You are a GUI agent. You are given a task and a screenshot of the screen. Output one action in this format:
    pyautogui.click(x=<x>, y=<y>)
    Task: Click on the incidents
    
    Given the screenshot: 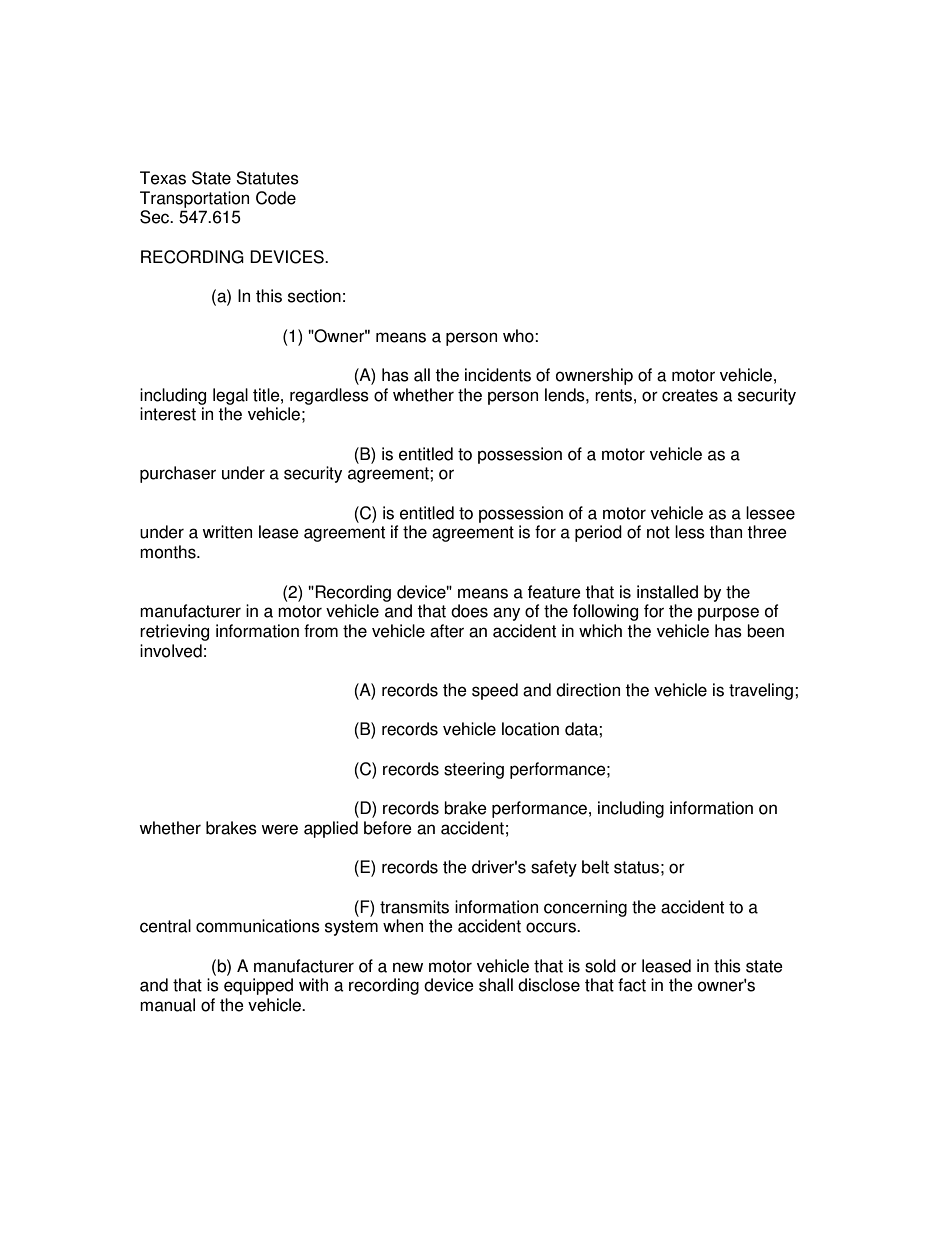 What is the action you would take?
    pyautogui.click(x=498, y=375)
